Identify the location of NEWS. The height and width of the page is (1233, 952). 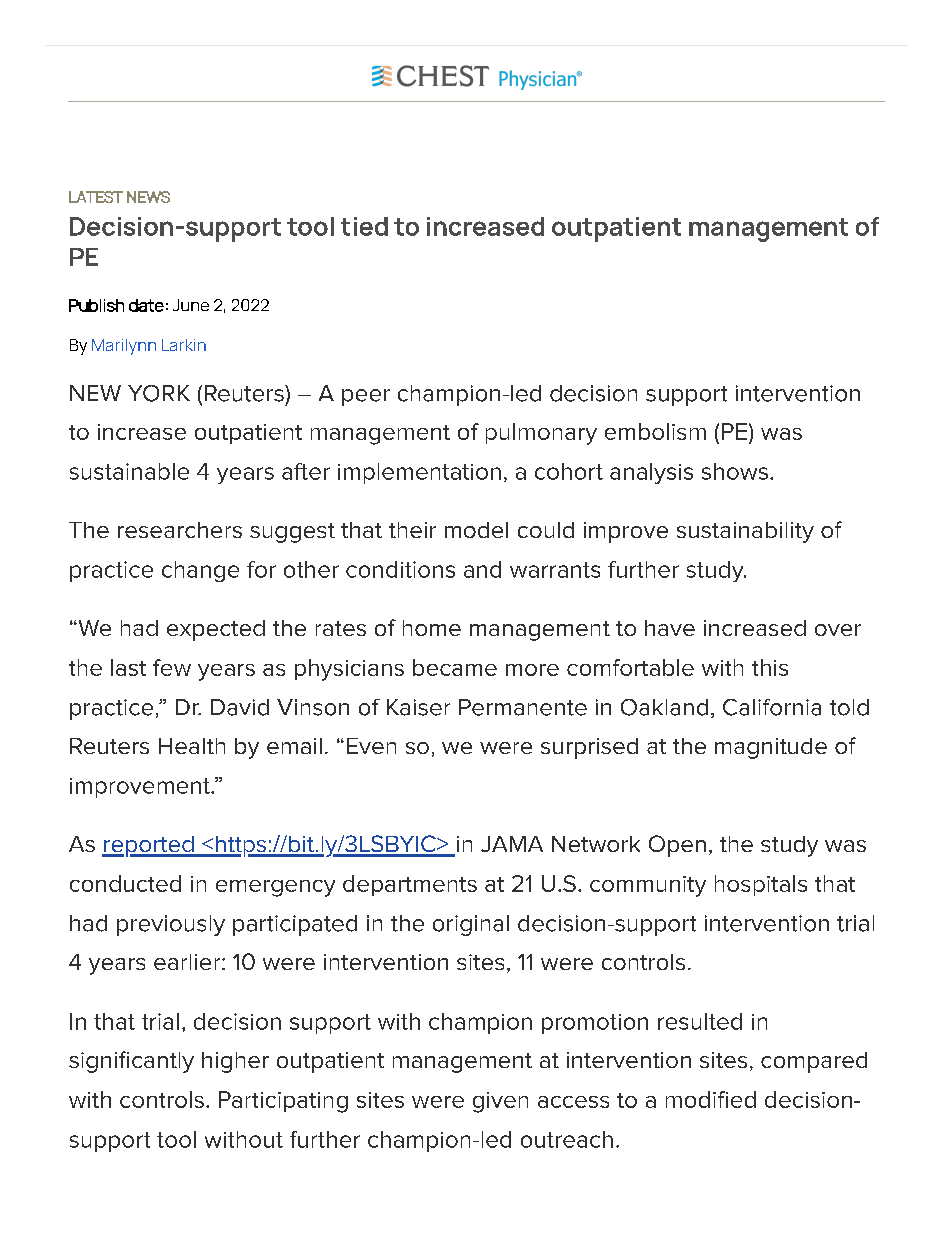
(148, 197).
